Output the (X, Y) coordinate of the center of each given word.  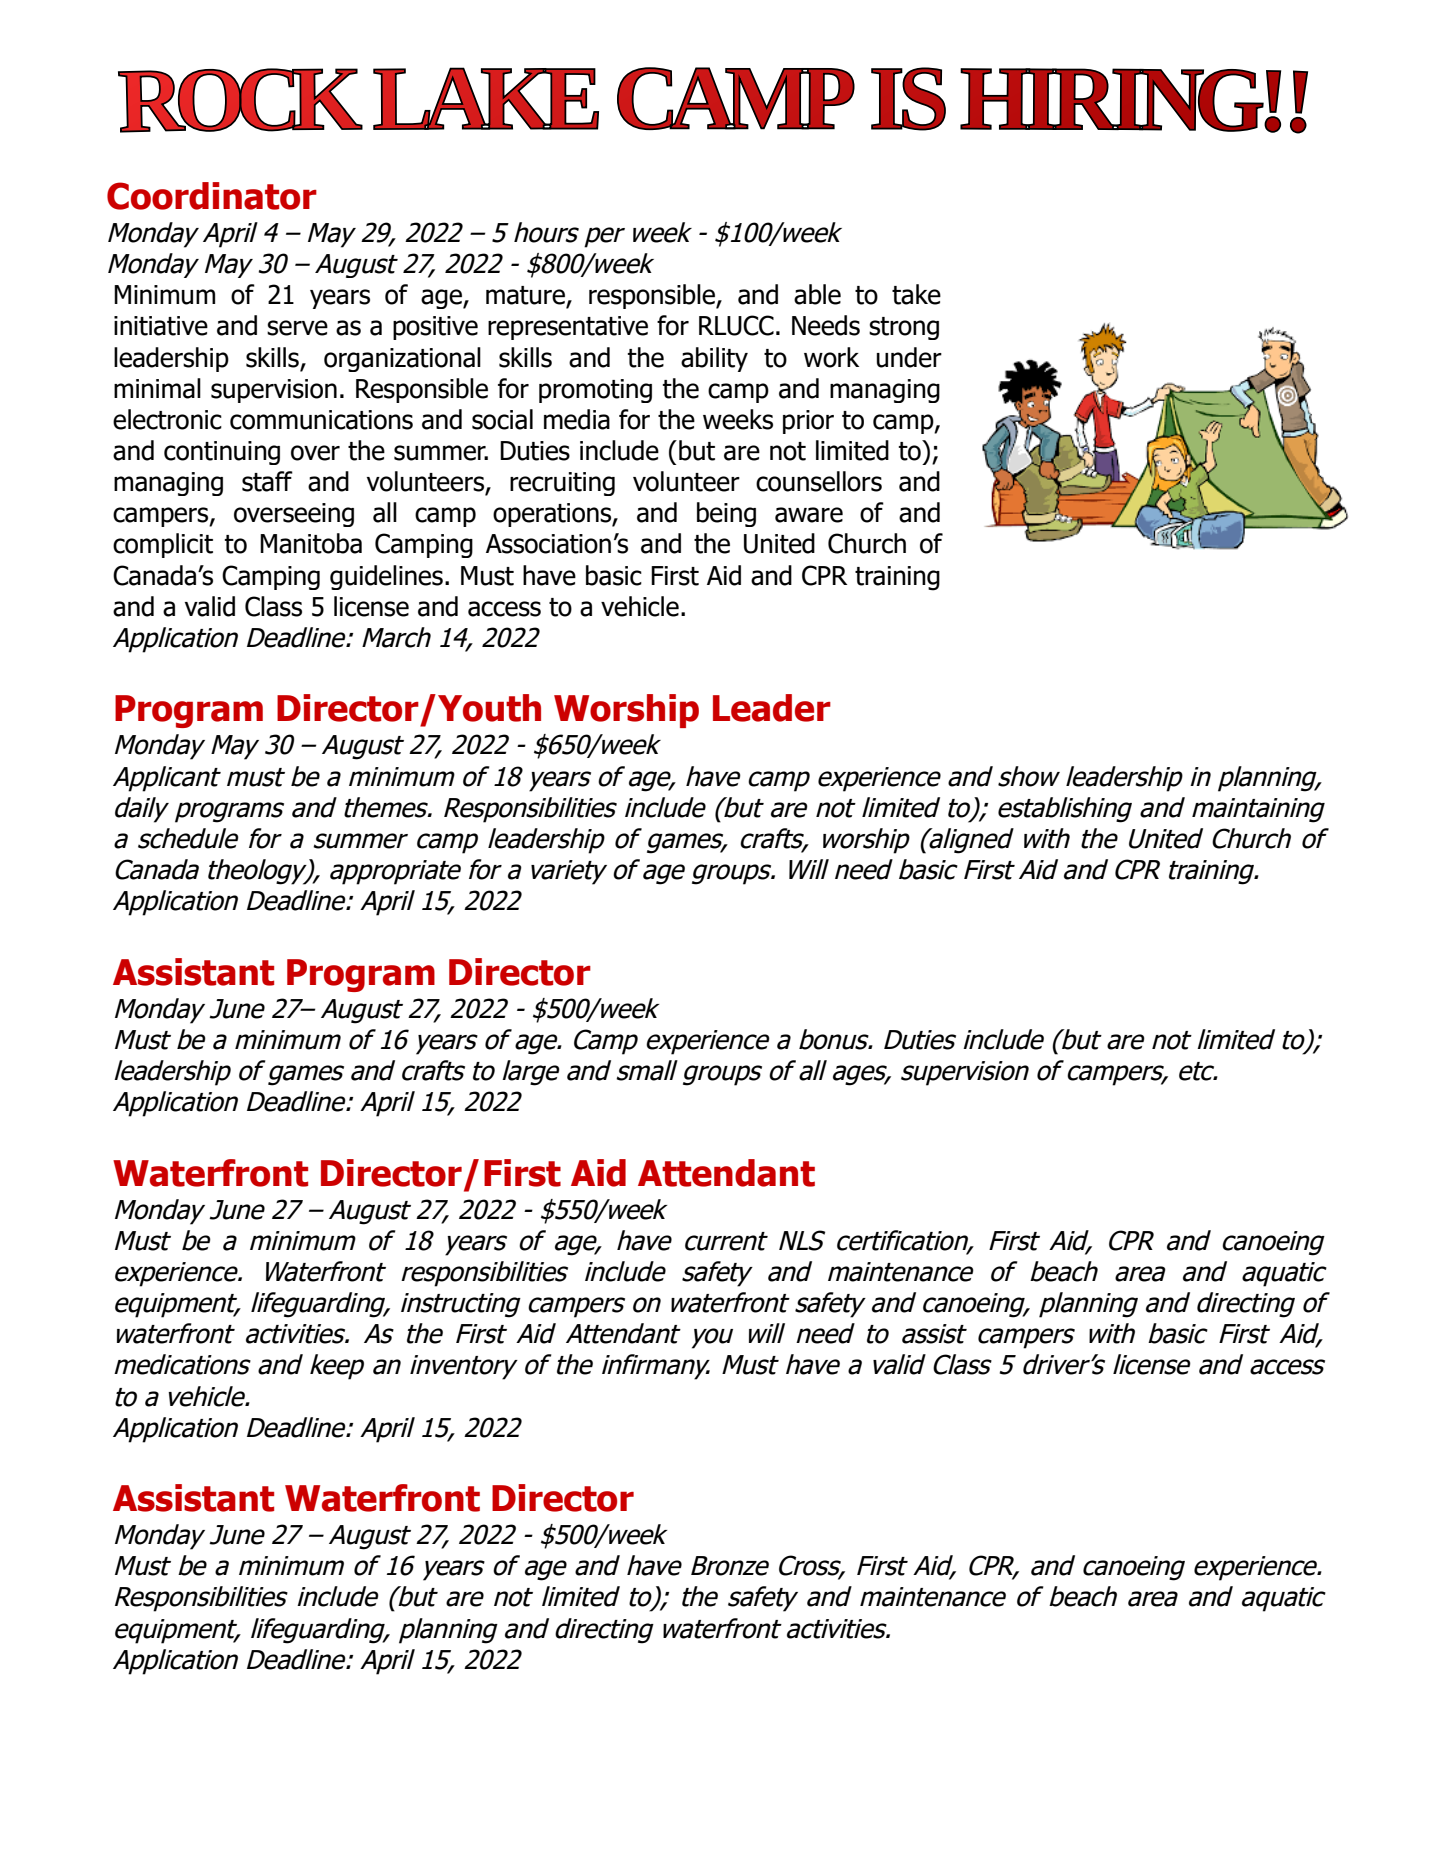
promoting (595, 391)
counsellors (819, 481)
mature (526, 296)
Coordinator (212, 196)
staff (267, 481)
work (831, 357)
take (916, 294)
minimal (157, 388)
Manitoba (311, 543)
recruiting (562, 484)
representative (568, 328)
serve (297, 328)
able (817, 294)
